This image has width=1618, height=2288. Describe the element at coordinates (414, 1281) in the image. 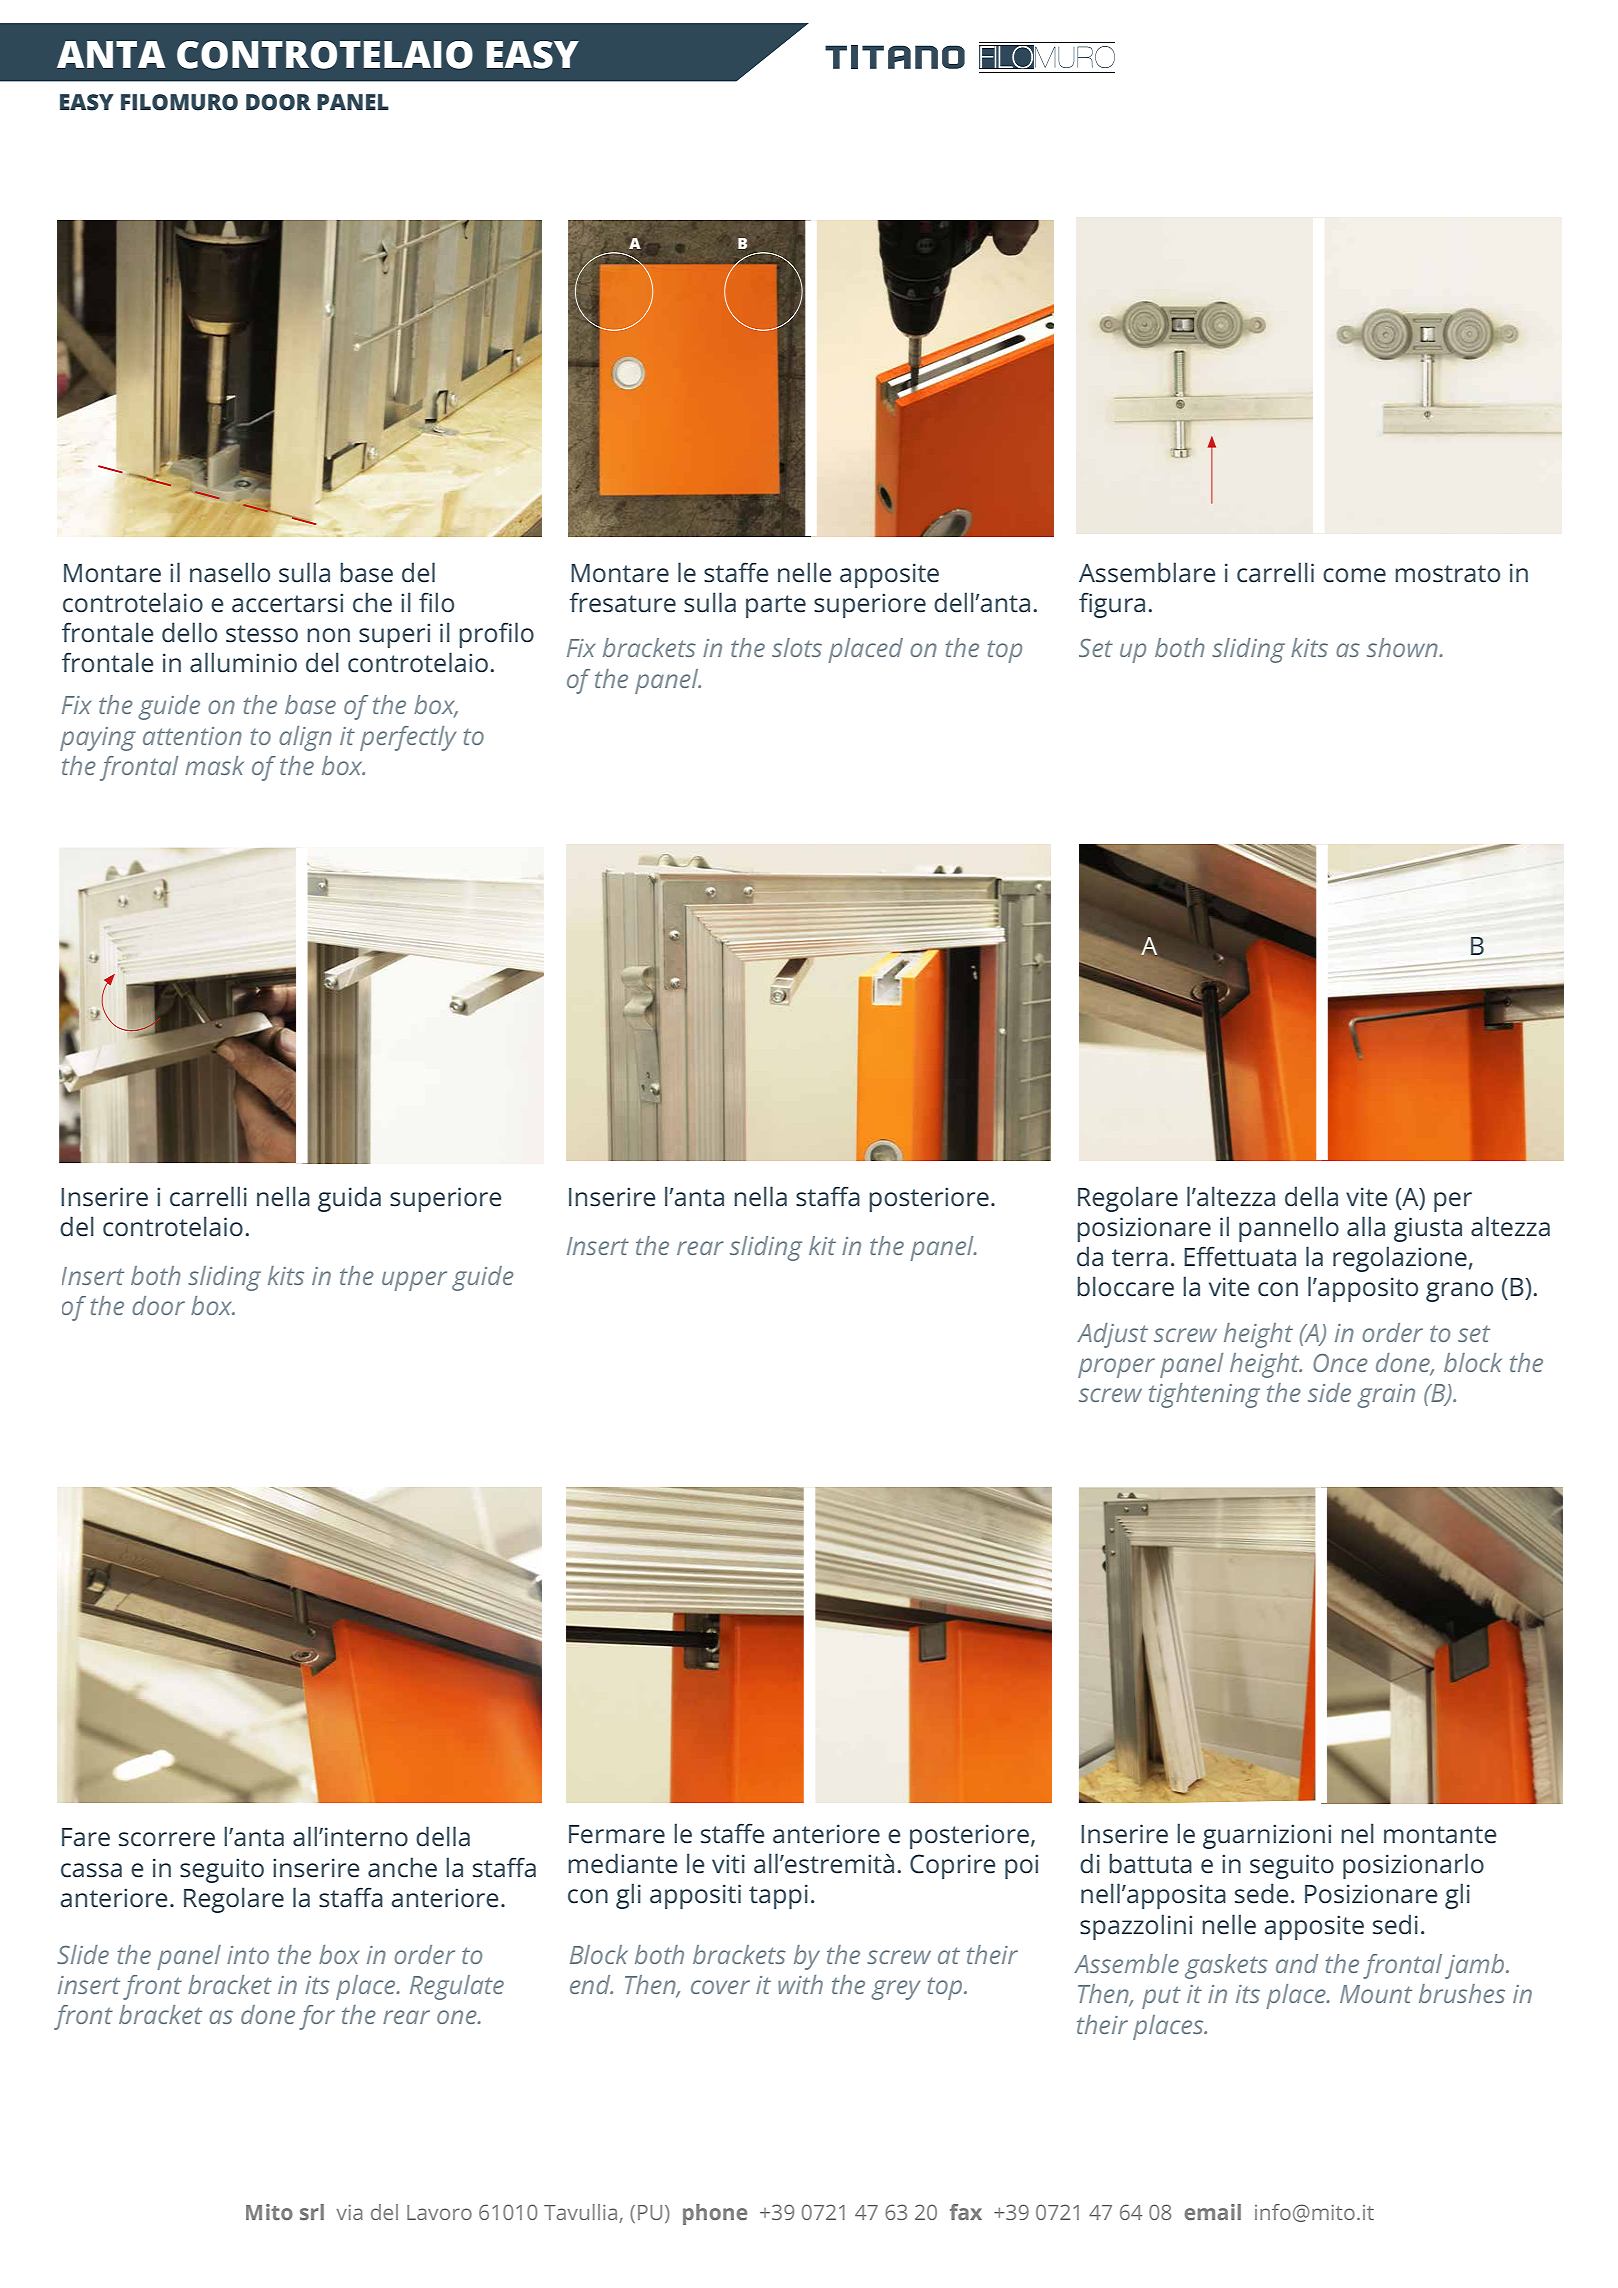

I see `upper` at that location.
